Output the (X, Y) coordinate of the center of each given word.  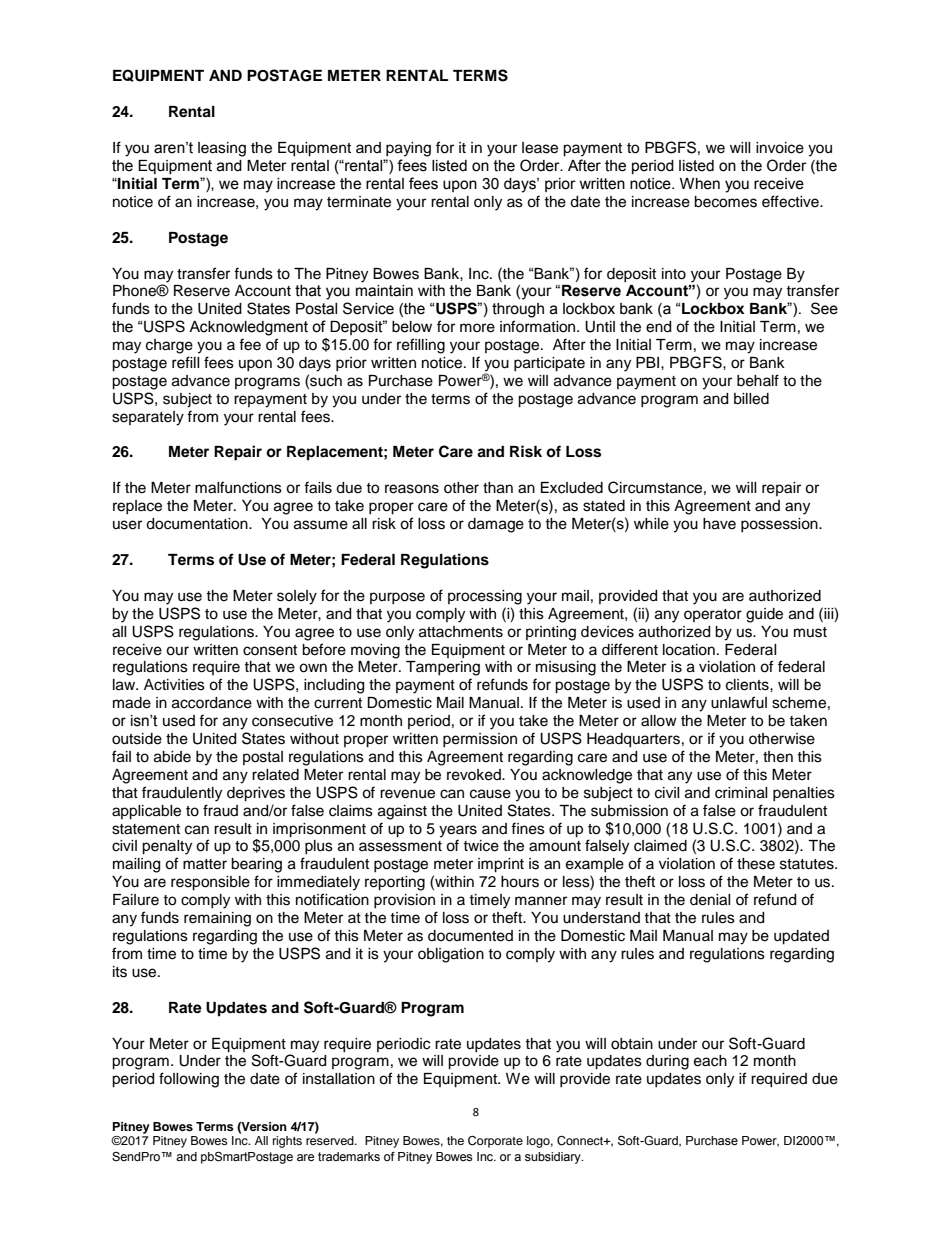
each (710, 1061)
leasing (222, 149)
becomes (725, 202)
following (189, 1080)
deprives (256, 794)
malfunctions (238, 487)
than (498, 488)
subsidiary (554, 1158)
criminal (741, 793)
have (719, 524)
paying (408, 149)
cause (490, 794)
